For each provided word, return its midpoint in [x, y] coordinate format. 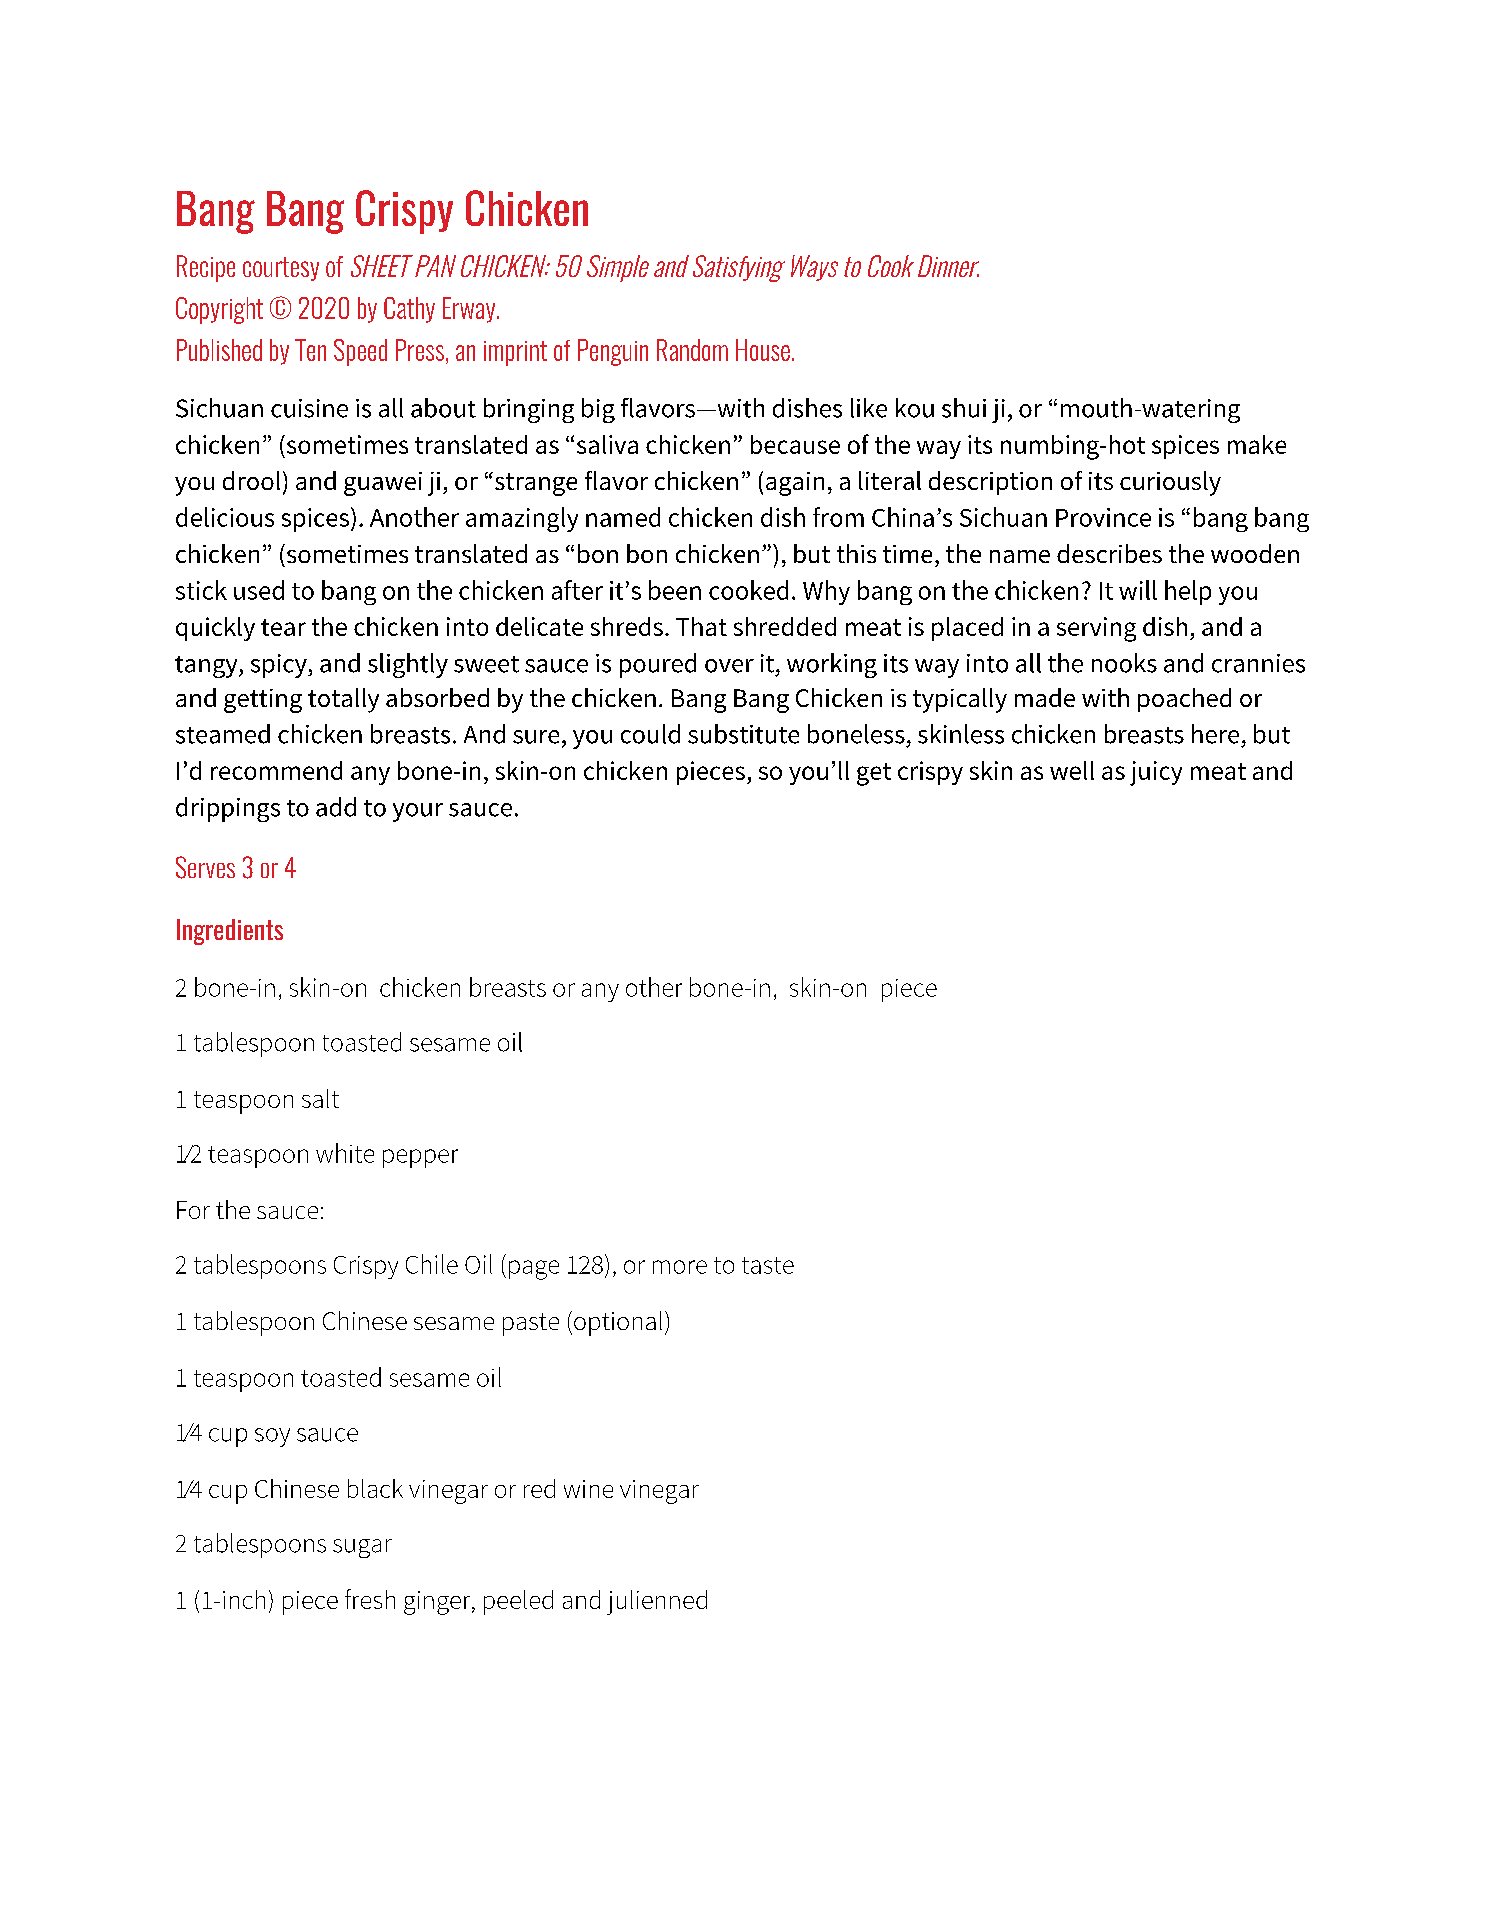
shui [964, 408]
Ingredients [230, 932]
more [680, 1267]
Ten [310, 350]
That [701, 626]
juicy [1156, 773]
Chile [432, 1264]
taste [768, 1265]
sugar [362, 1548]
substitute [743, 734]
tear [283, 627]
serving [1096, 629]
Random [692, 350]
